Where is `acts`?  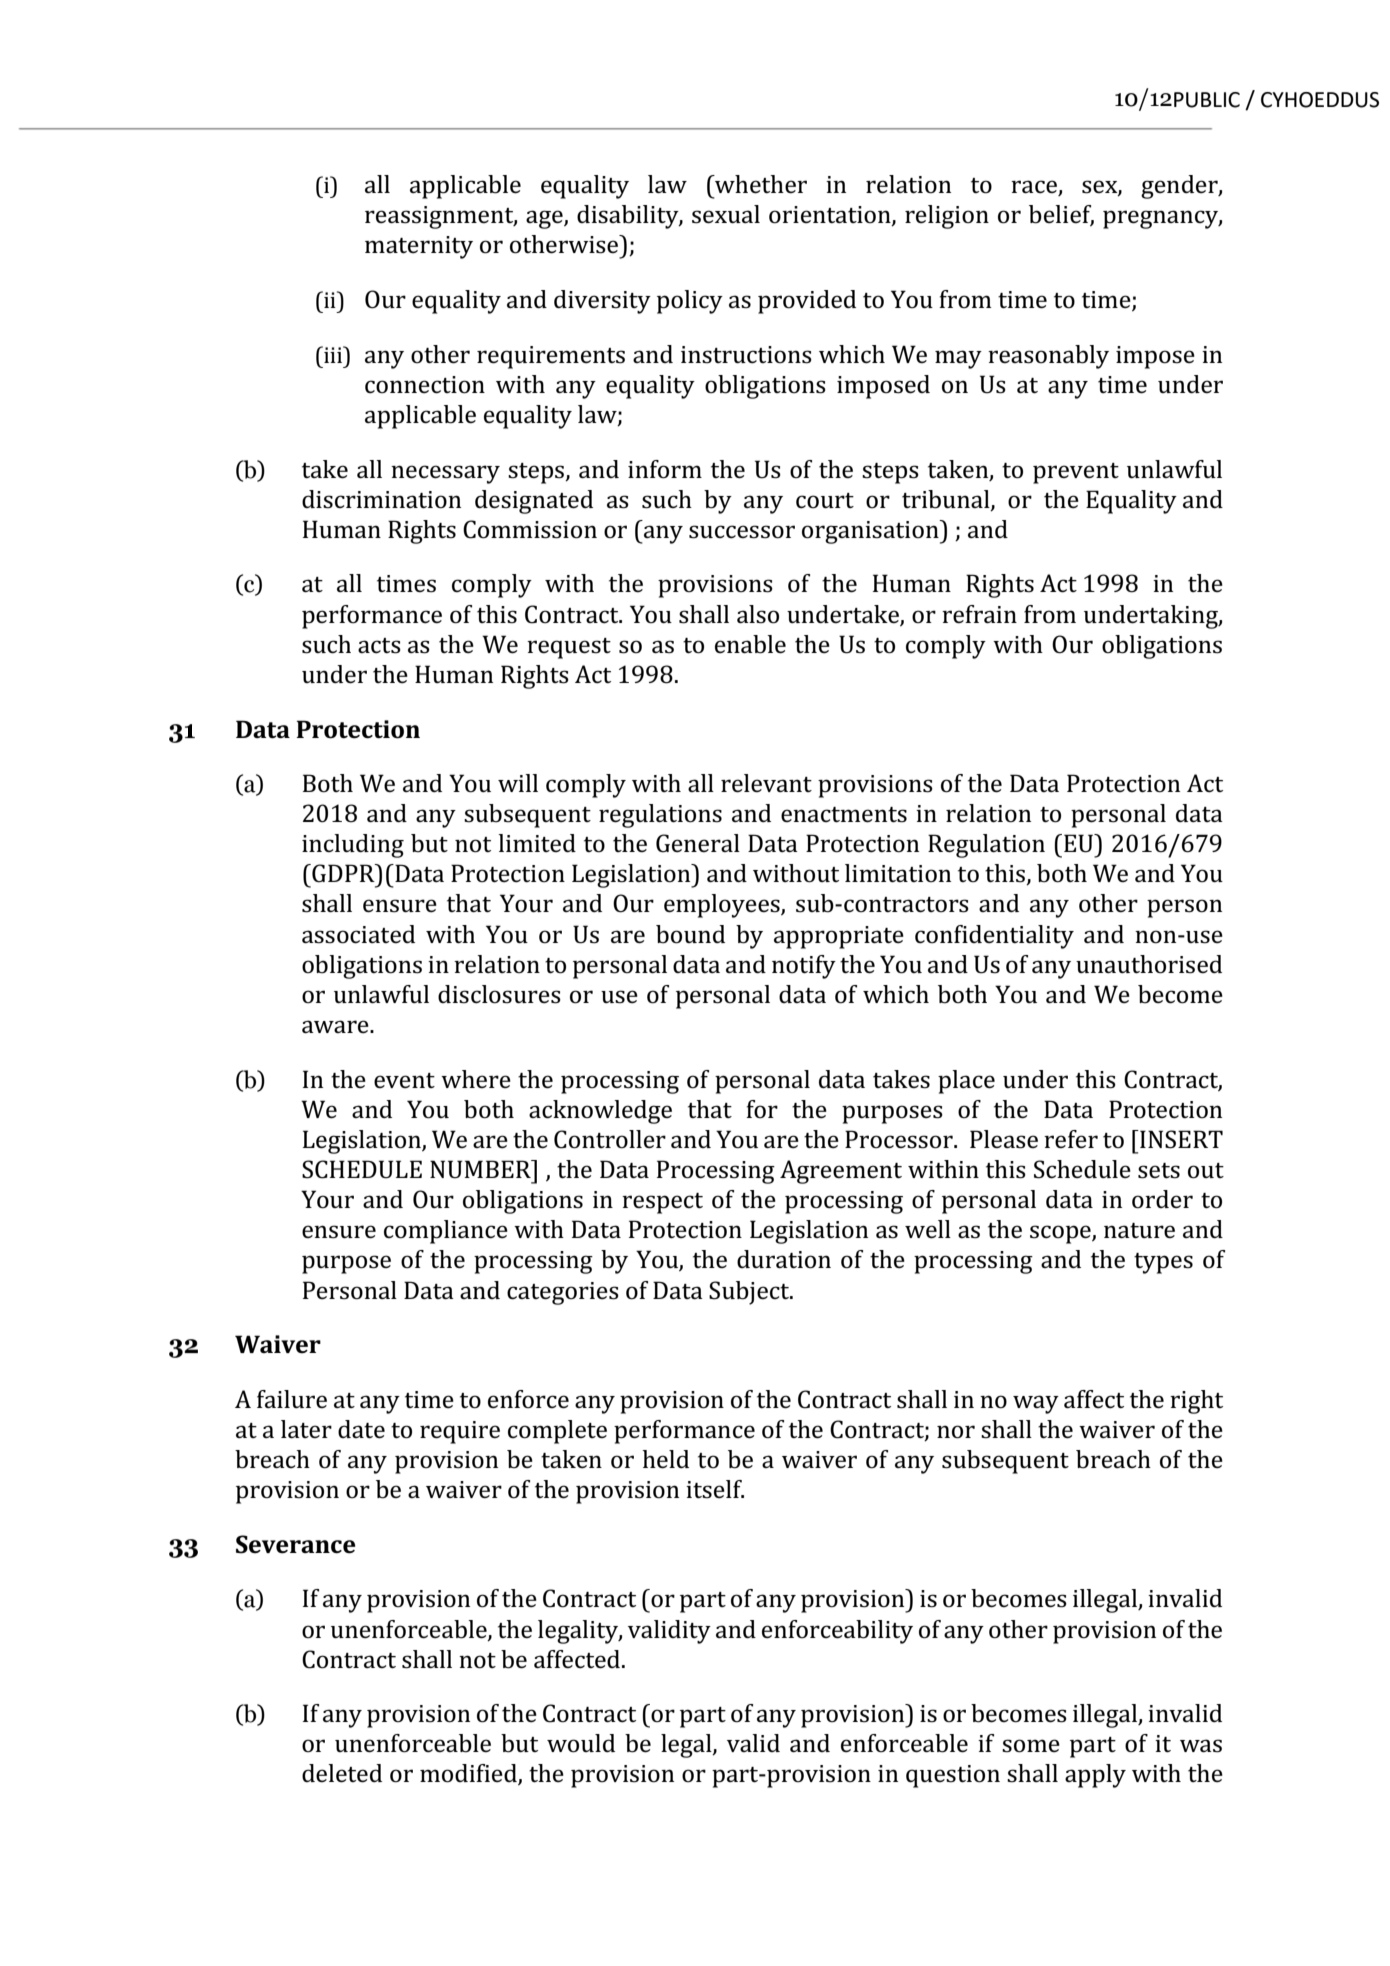
acts is located at coordinates (379, 646).
